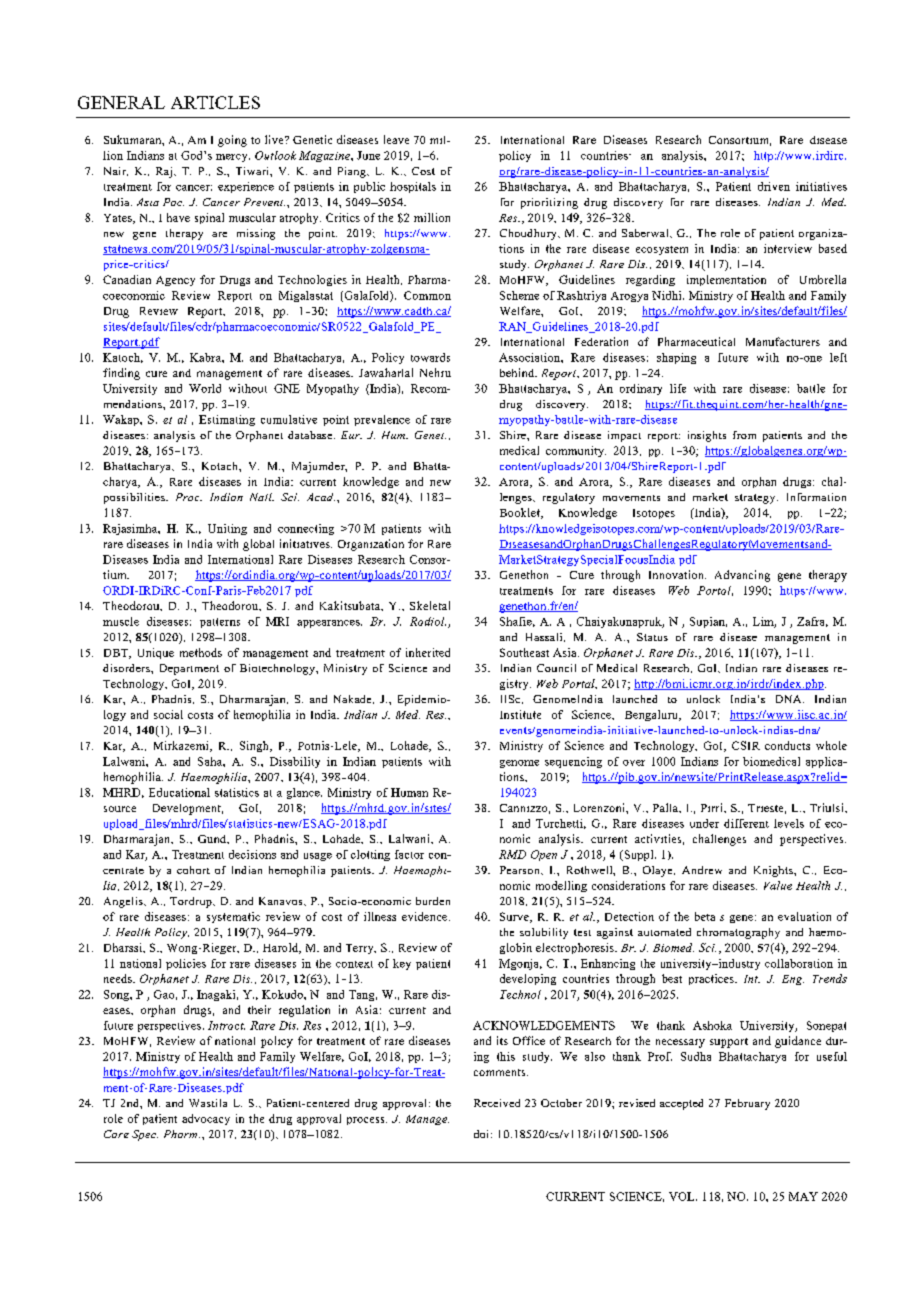 The width and height of the image is (924, 1308). Describe the element at coordinates (201, 652) in the image. I see `methods` at that location.
